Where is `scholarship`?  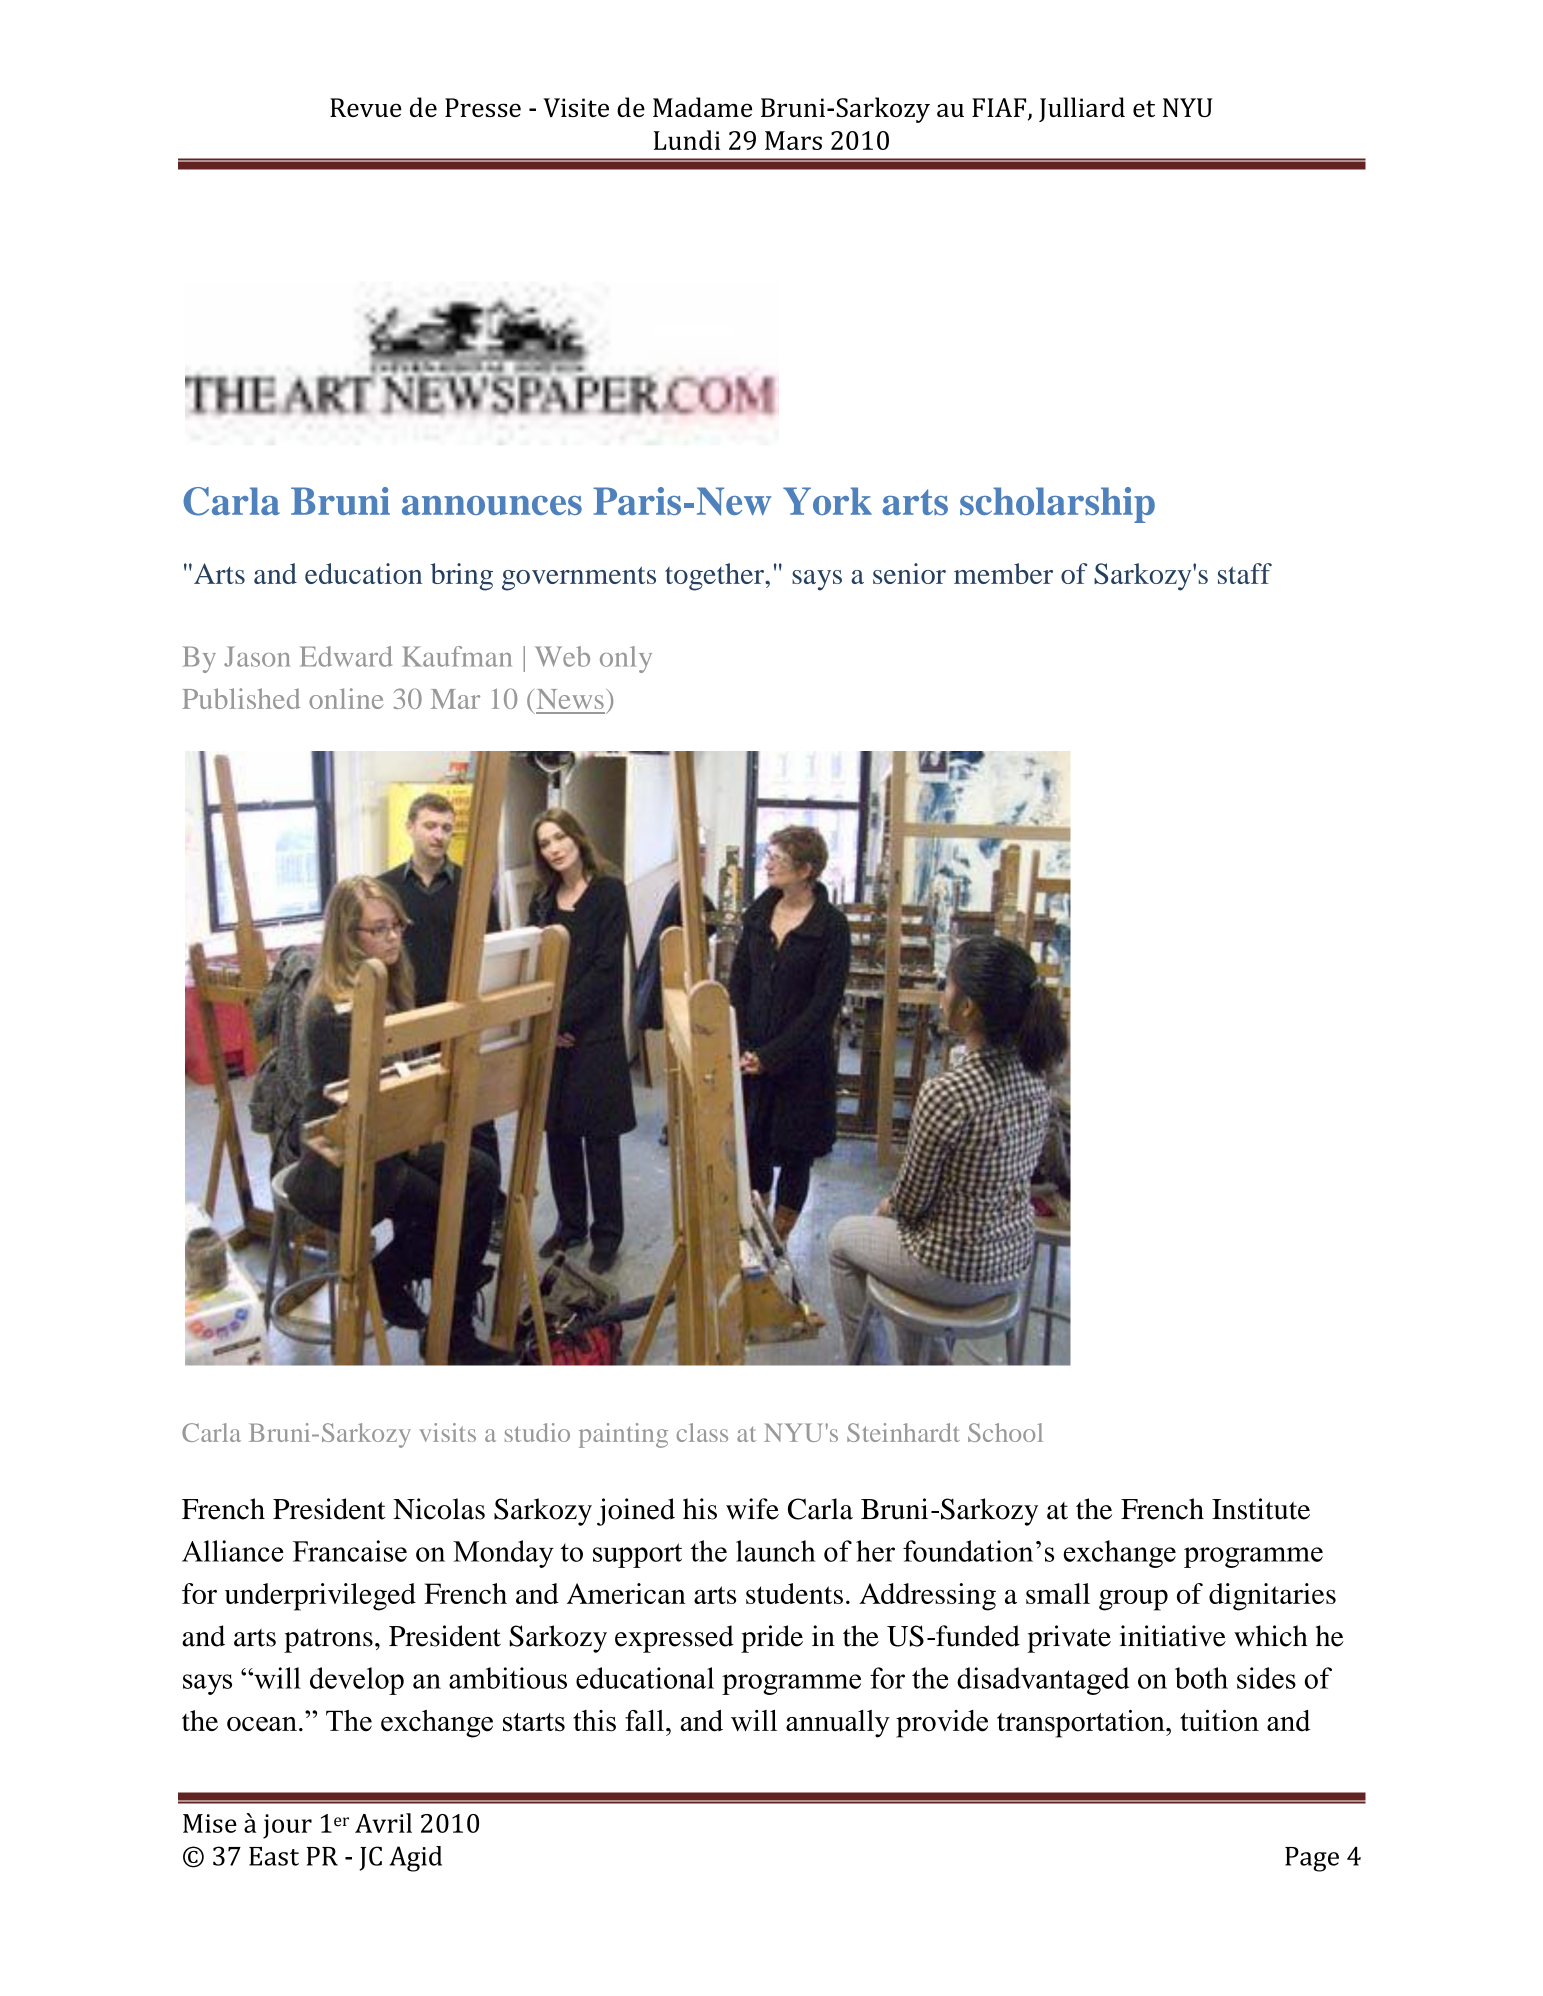 scholarship is located at coordinates (1057, 505).
